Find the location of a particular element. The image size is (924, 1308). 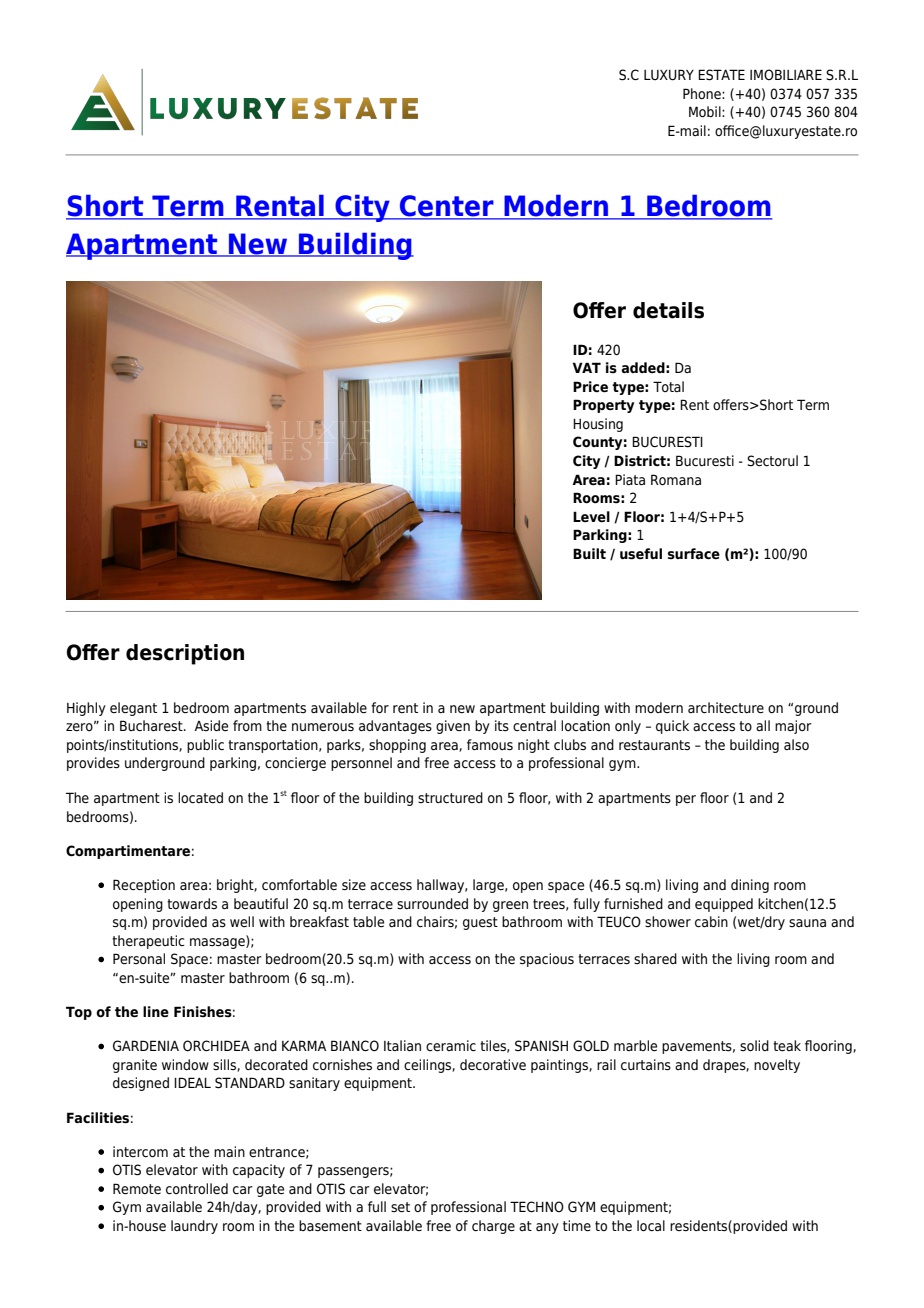

Remote is located at coordinates (137, 1188).
